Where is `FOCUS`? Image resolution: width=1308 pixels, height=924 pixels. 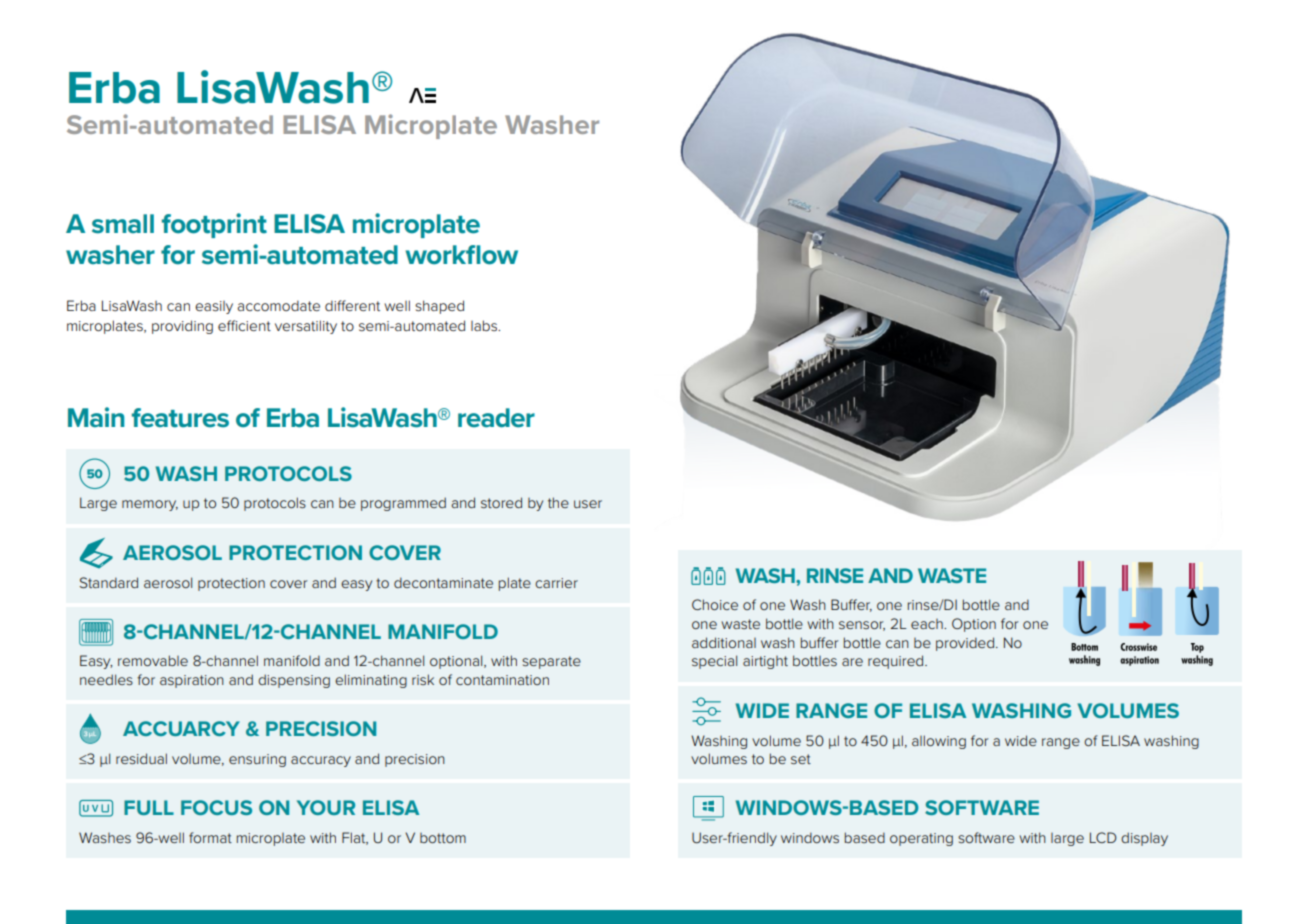
FOCUS is located at coordinates (216, 807).
